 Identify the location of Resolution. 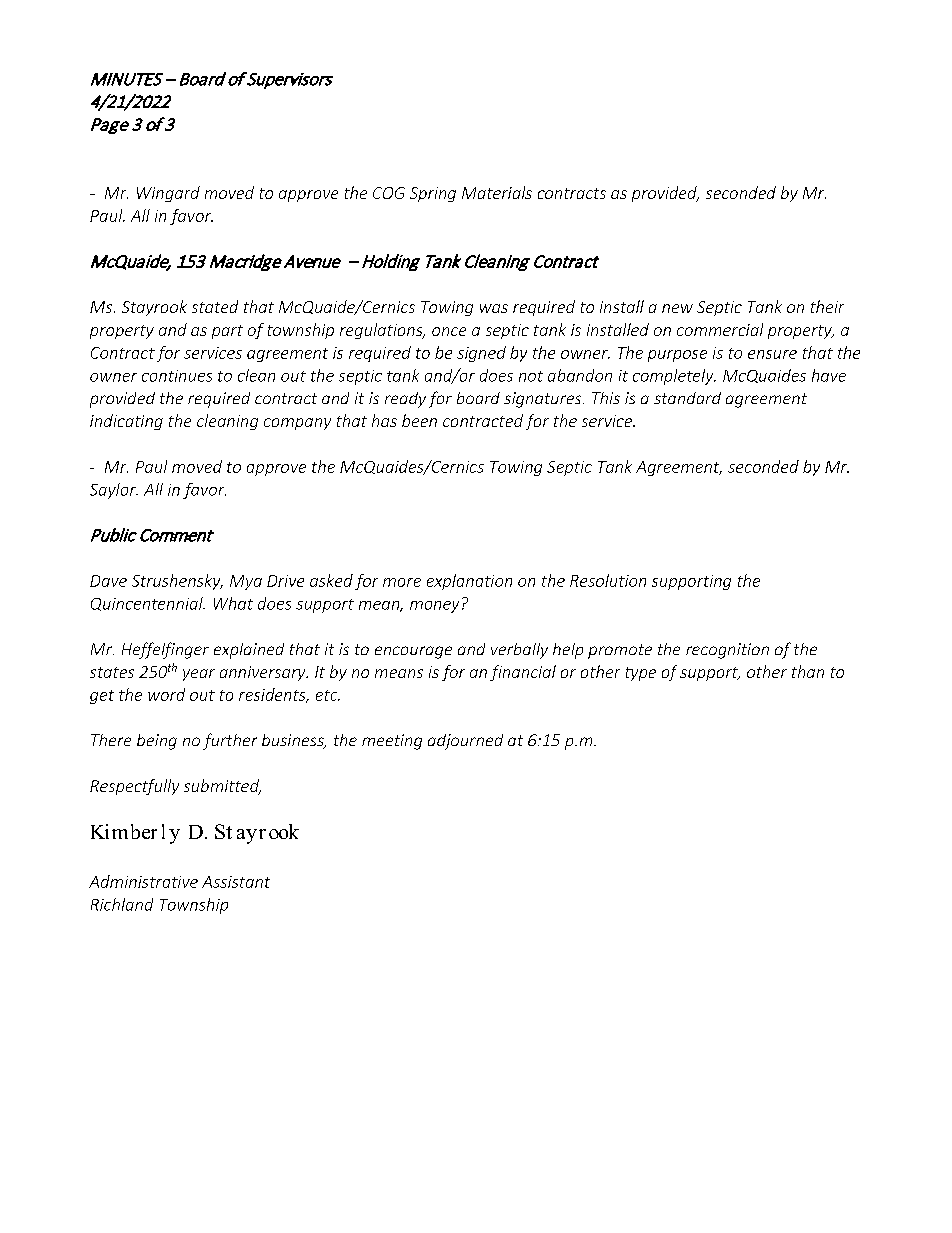
(608, 580).
